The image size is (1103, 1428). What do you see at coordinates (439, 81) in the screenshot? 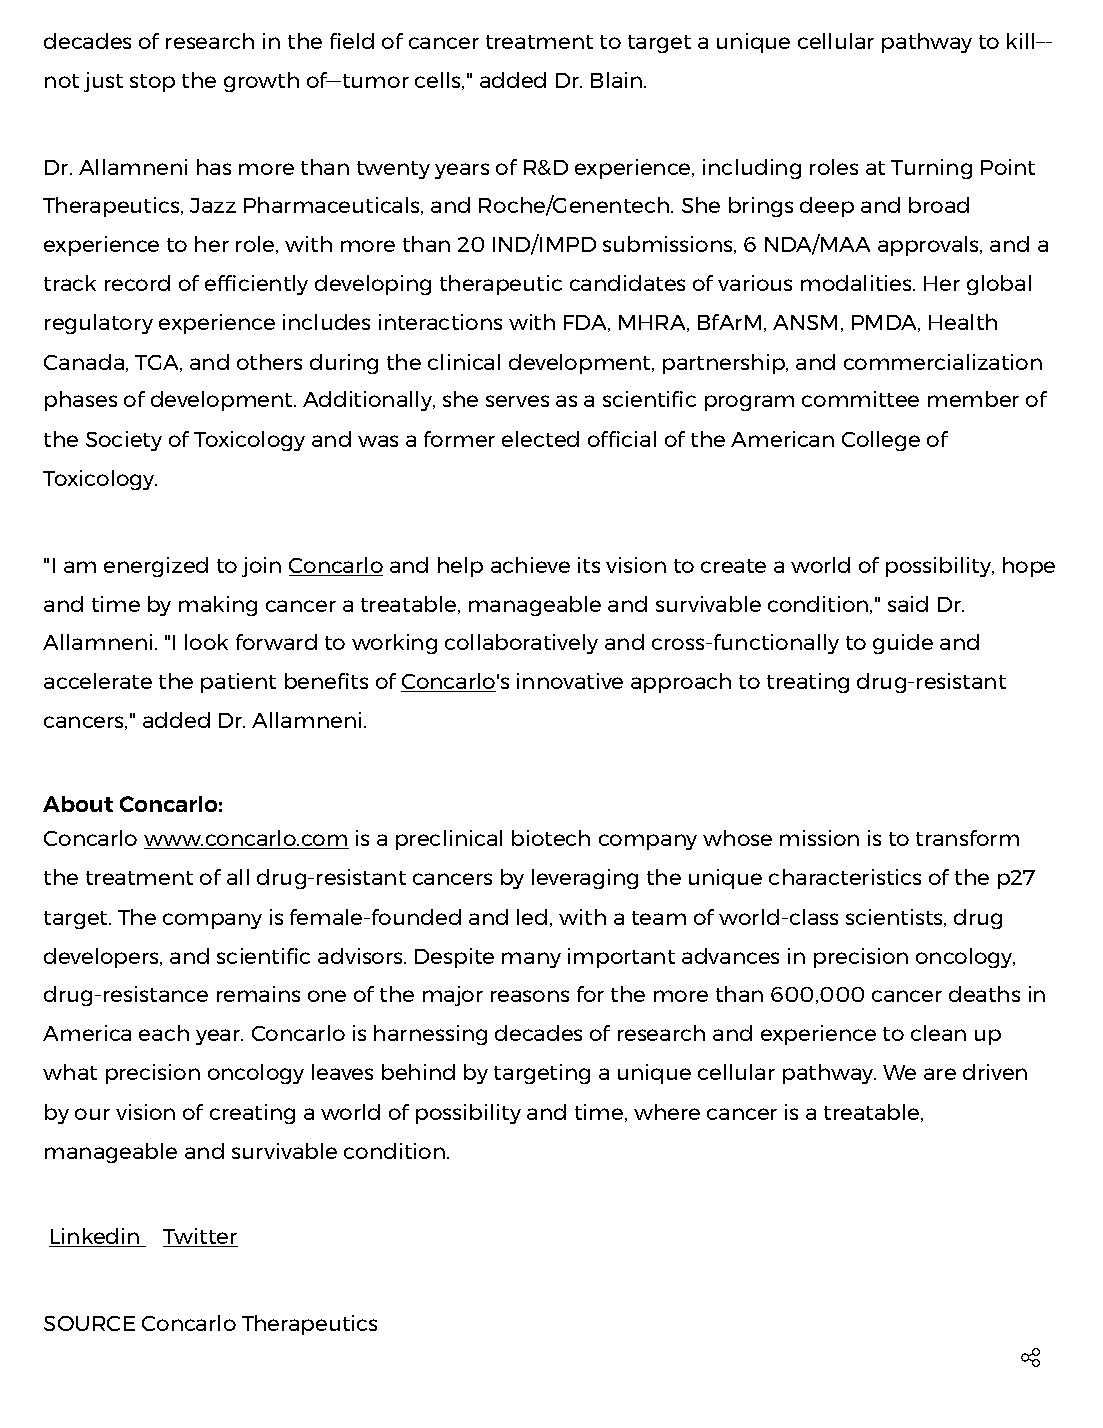
I see `cells` at bounding box center [439, 81].
